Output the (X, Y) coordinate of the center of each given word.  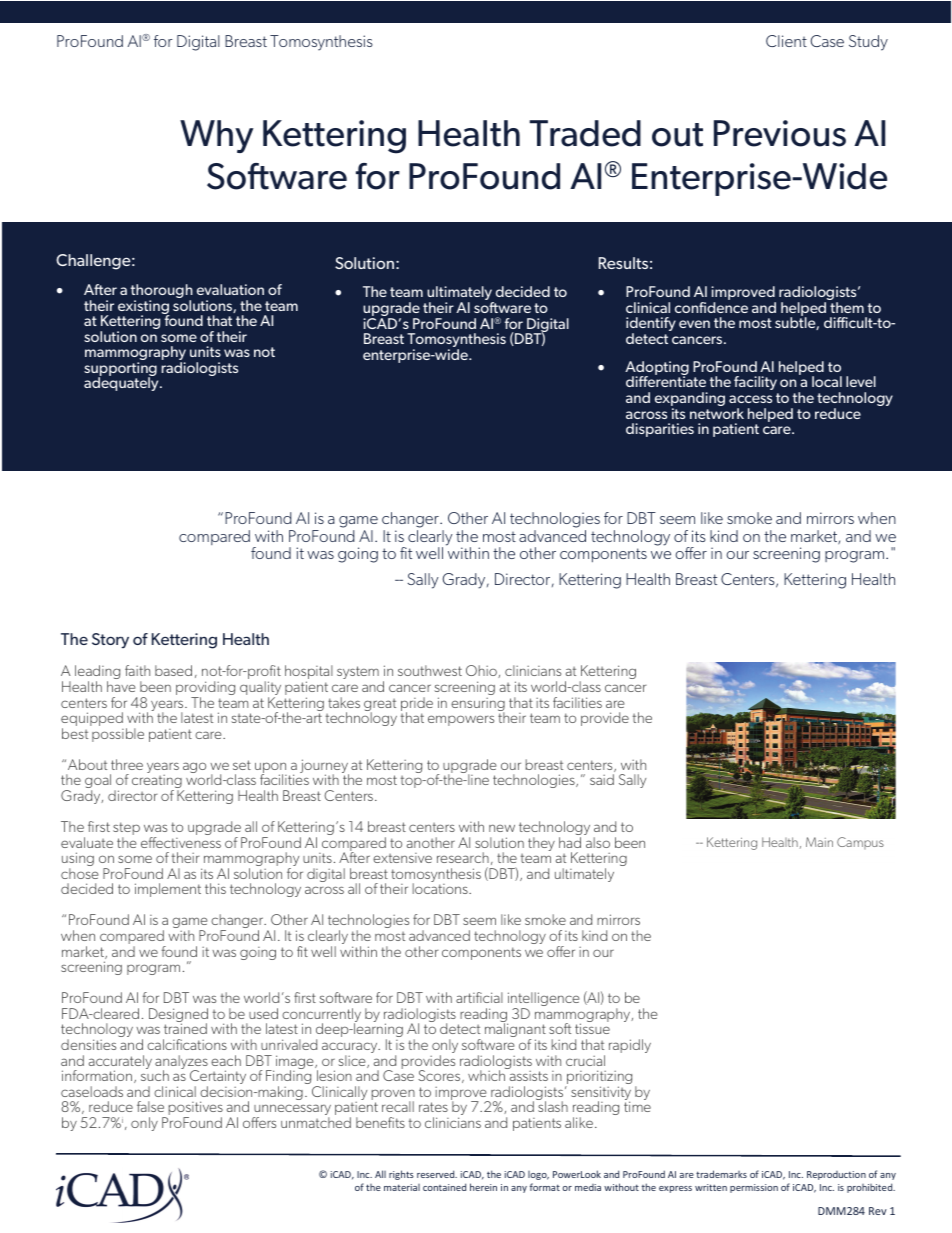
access (750, 399)
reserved (437, 1174)
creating (158, 783)
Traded (585, 133)
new (502, 828)
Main (819, 842)
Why (217, 136)
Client (786, 41)
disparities (660, 430)
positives (194, 1109)
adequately (122, 384)
